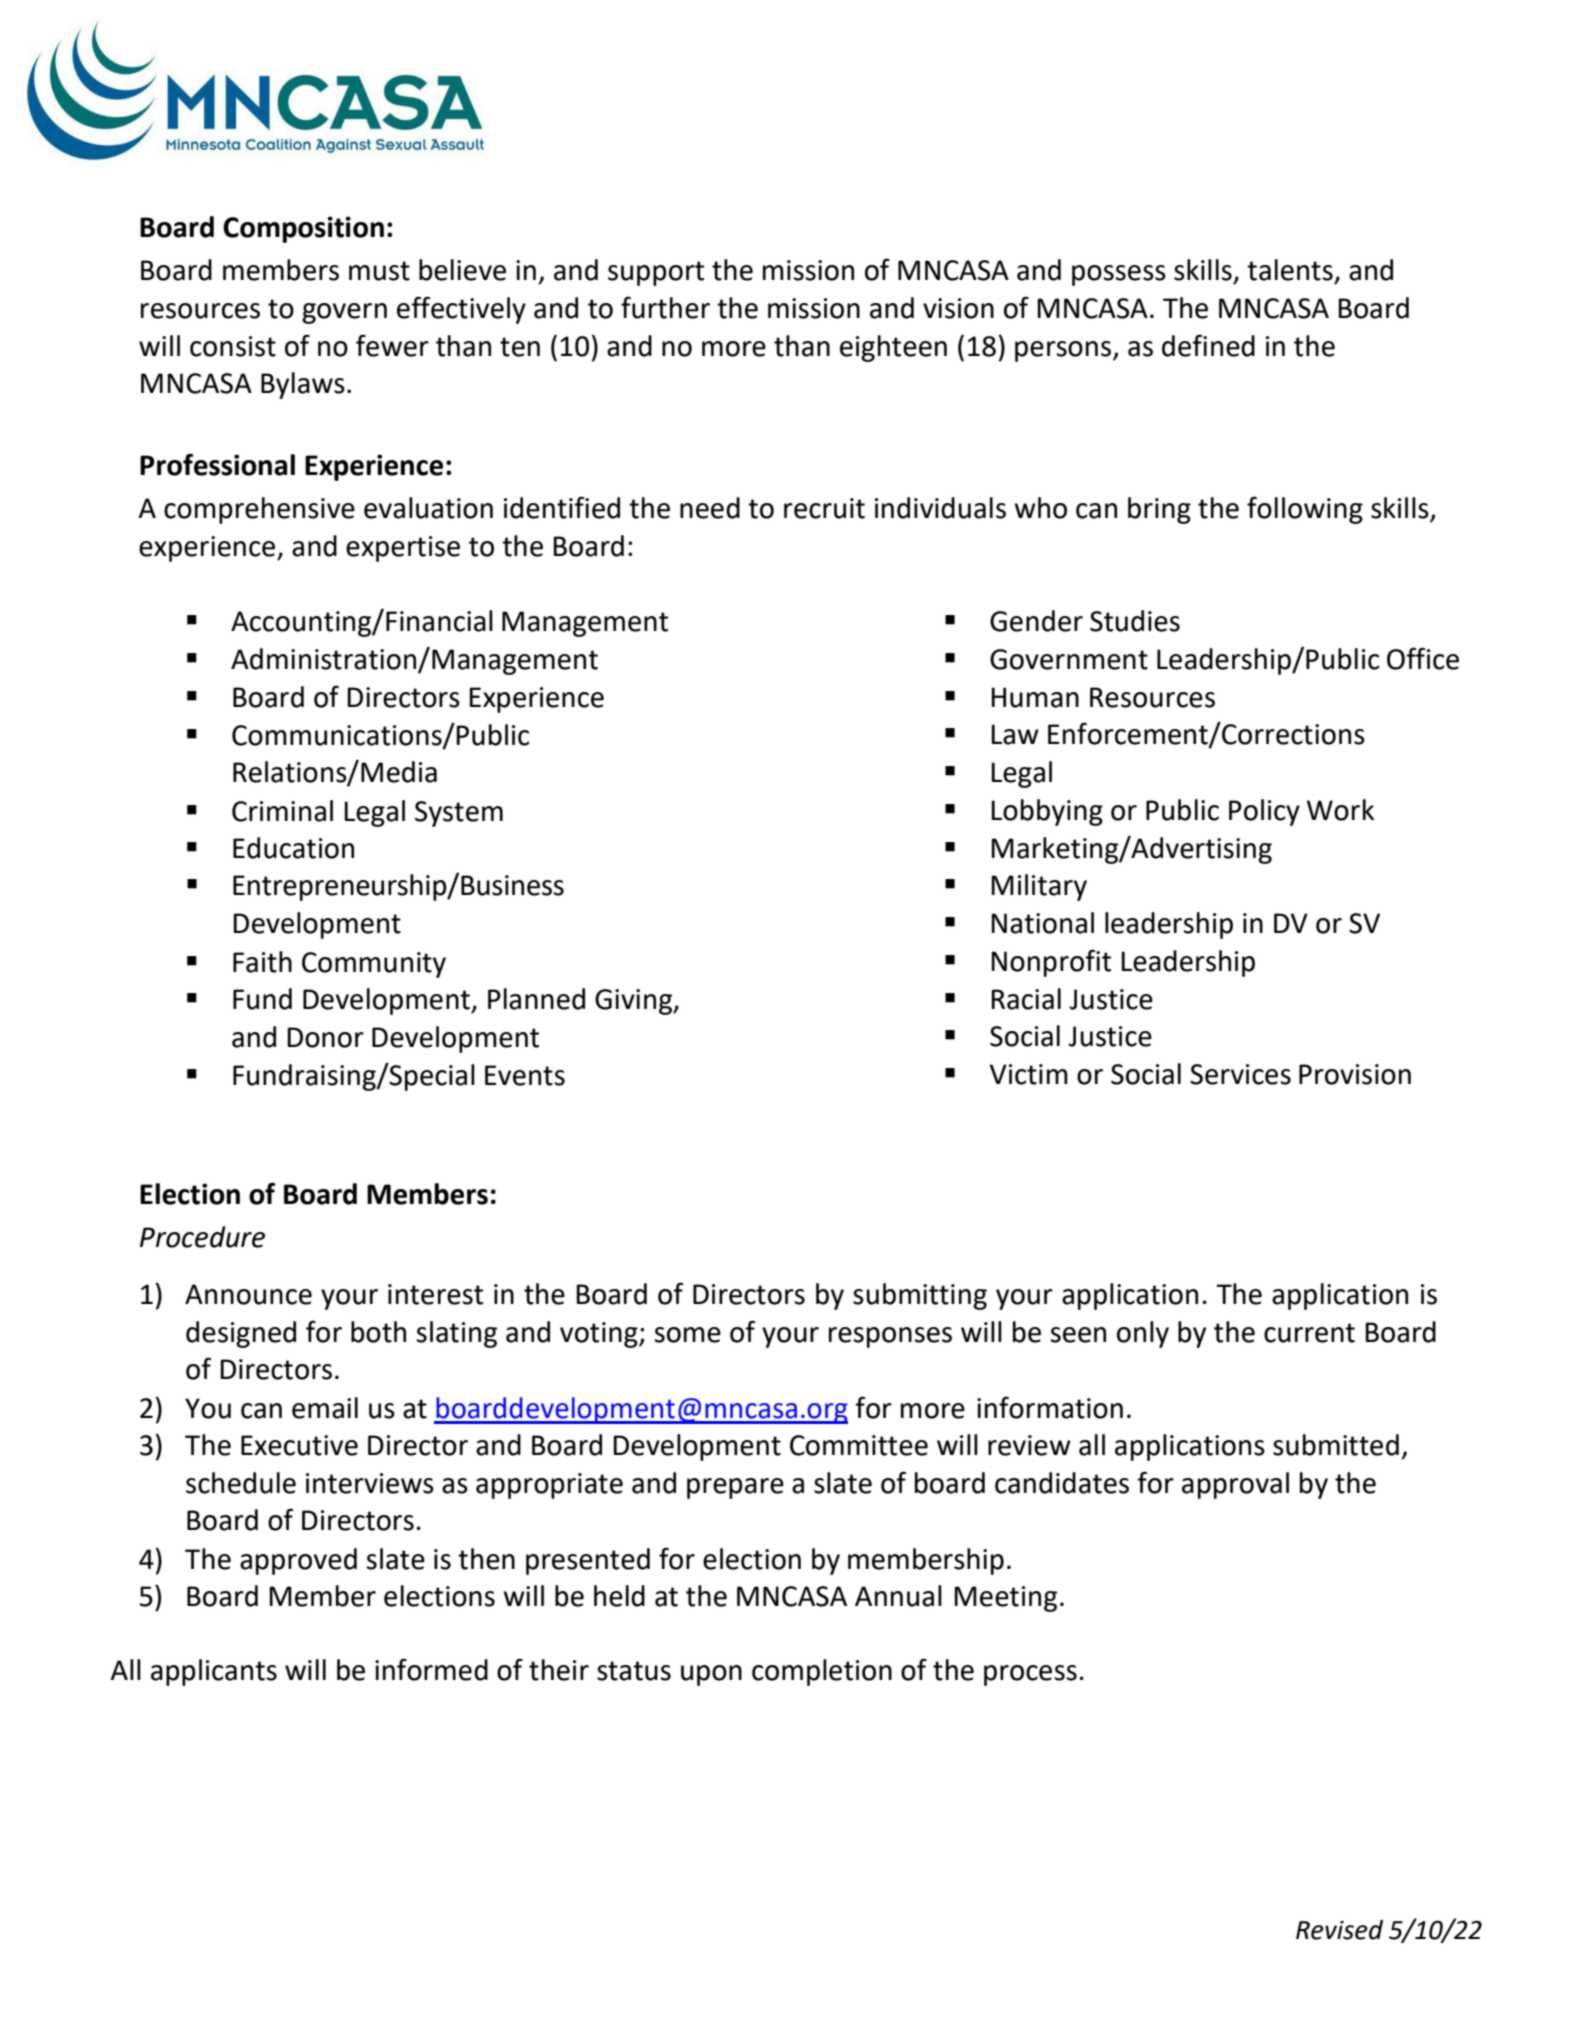 This document has width=1575, height=2038. What do you see at coordinates (431, 1669) in the document?
I see `informed` at bounding box center [431, 1669].
